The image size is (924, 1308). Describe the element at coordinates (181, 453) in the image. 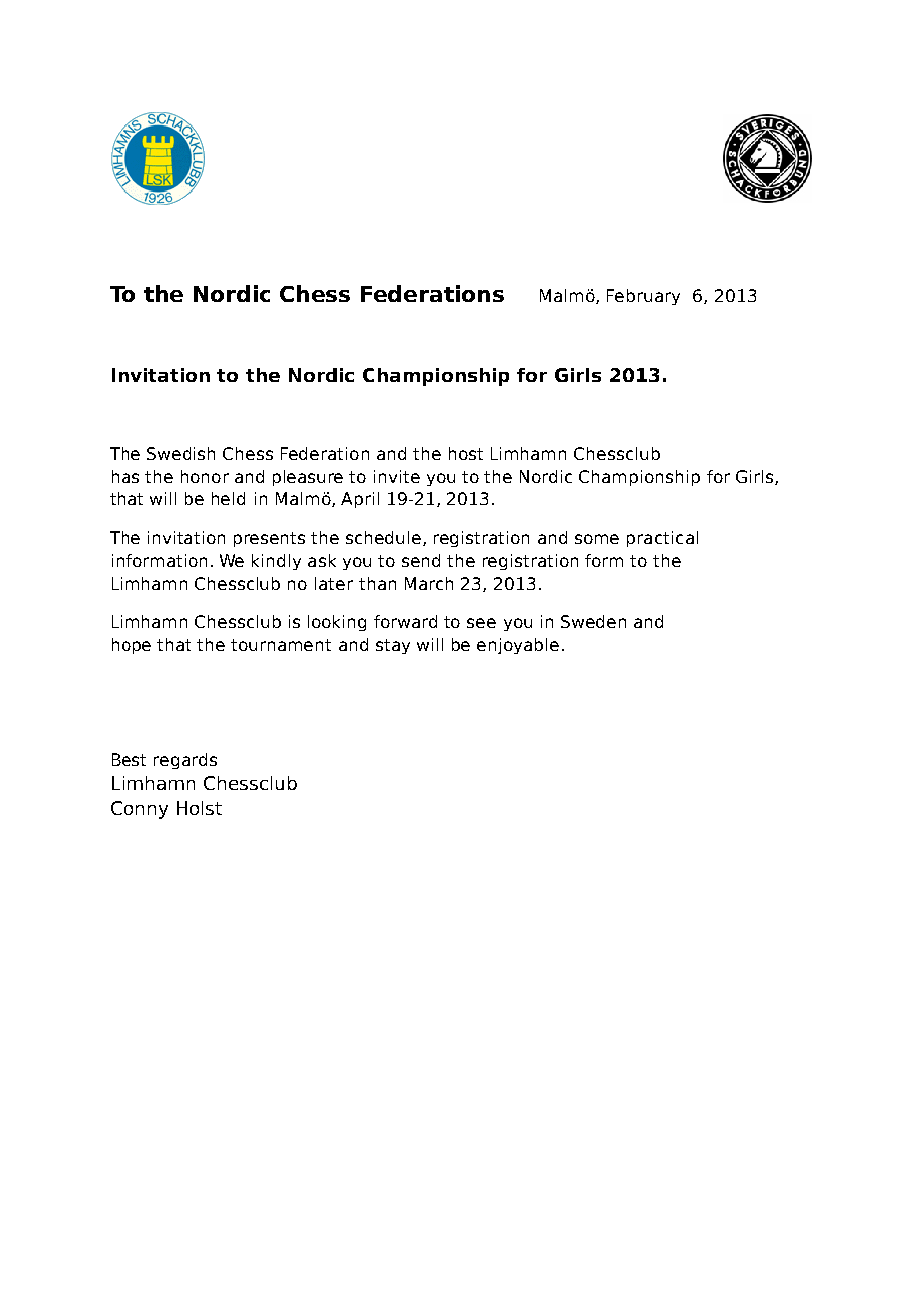

I see `Swedish` at that location.
